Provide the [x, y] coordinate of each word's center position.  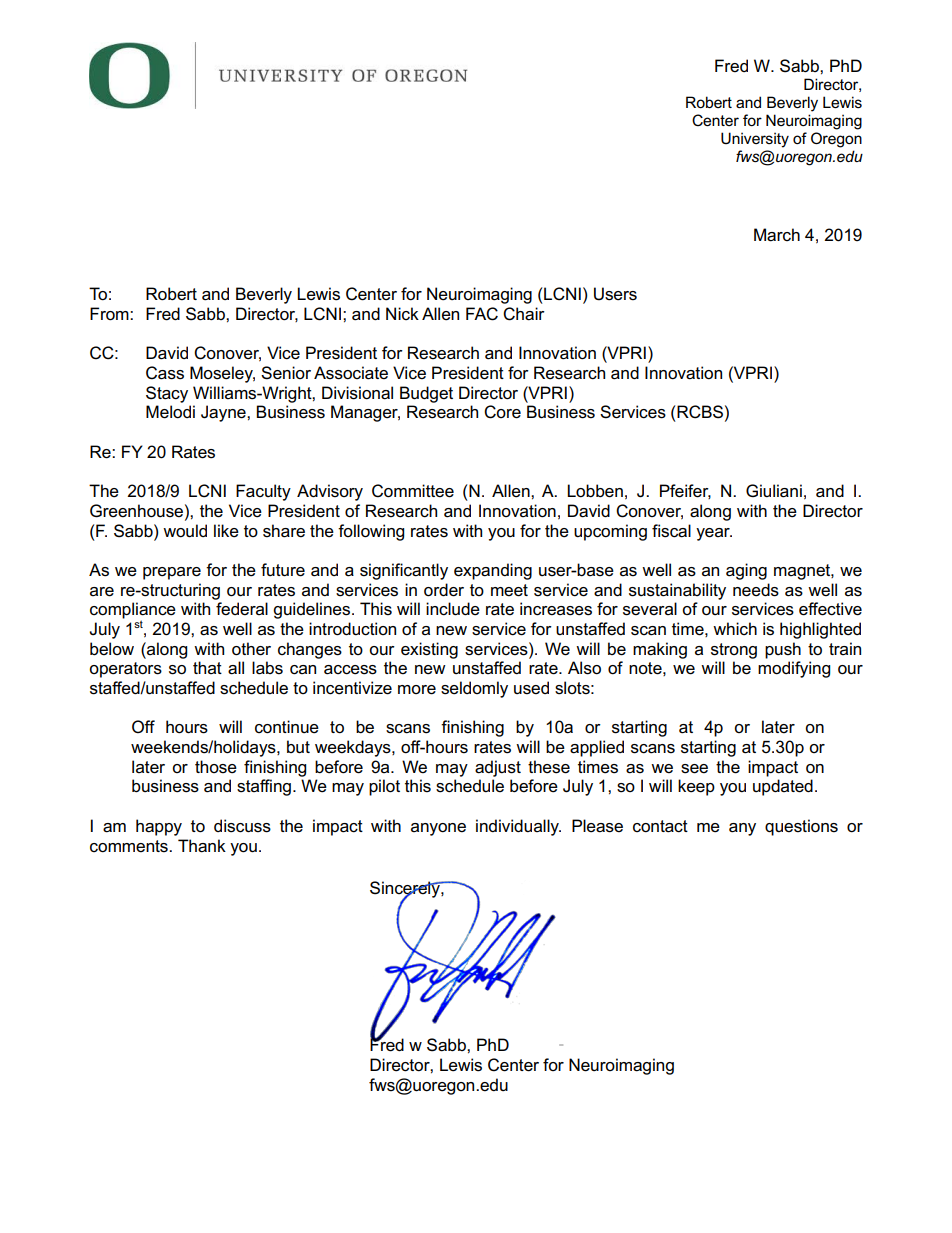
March [777, 235]
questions [801, 827]
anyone [438, 829]
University [755, 140]
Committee [413, 491]
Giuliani [774, 491]
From [110, 314]
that [207, 667]
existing [429, 650]
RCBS [700, 412]
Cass [165, 373]
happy [159, 827]
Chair [524, 314]
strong [734, 651]
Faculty [263, 492]
